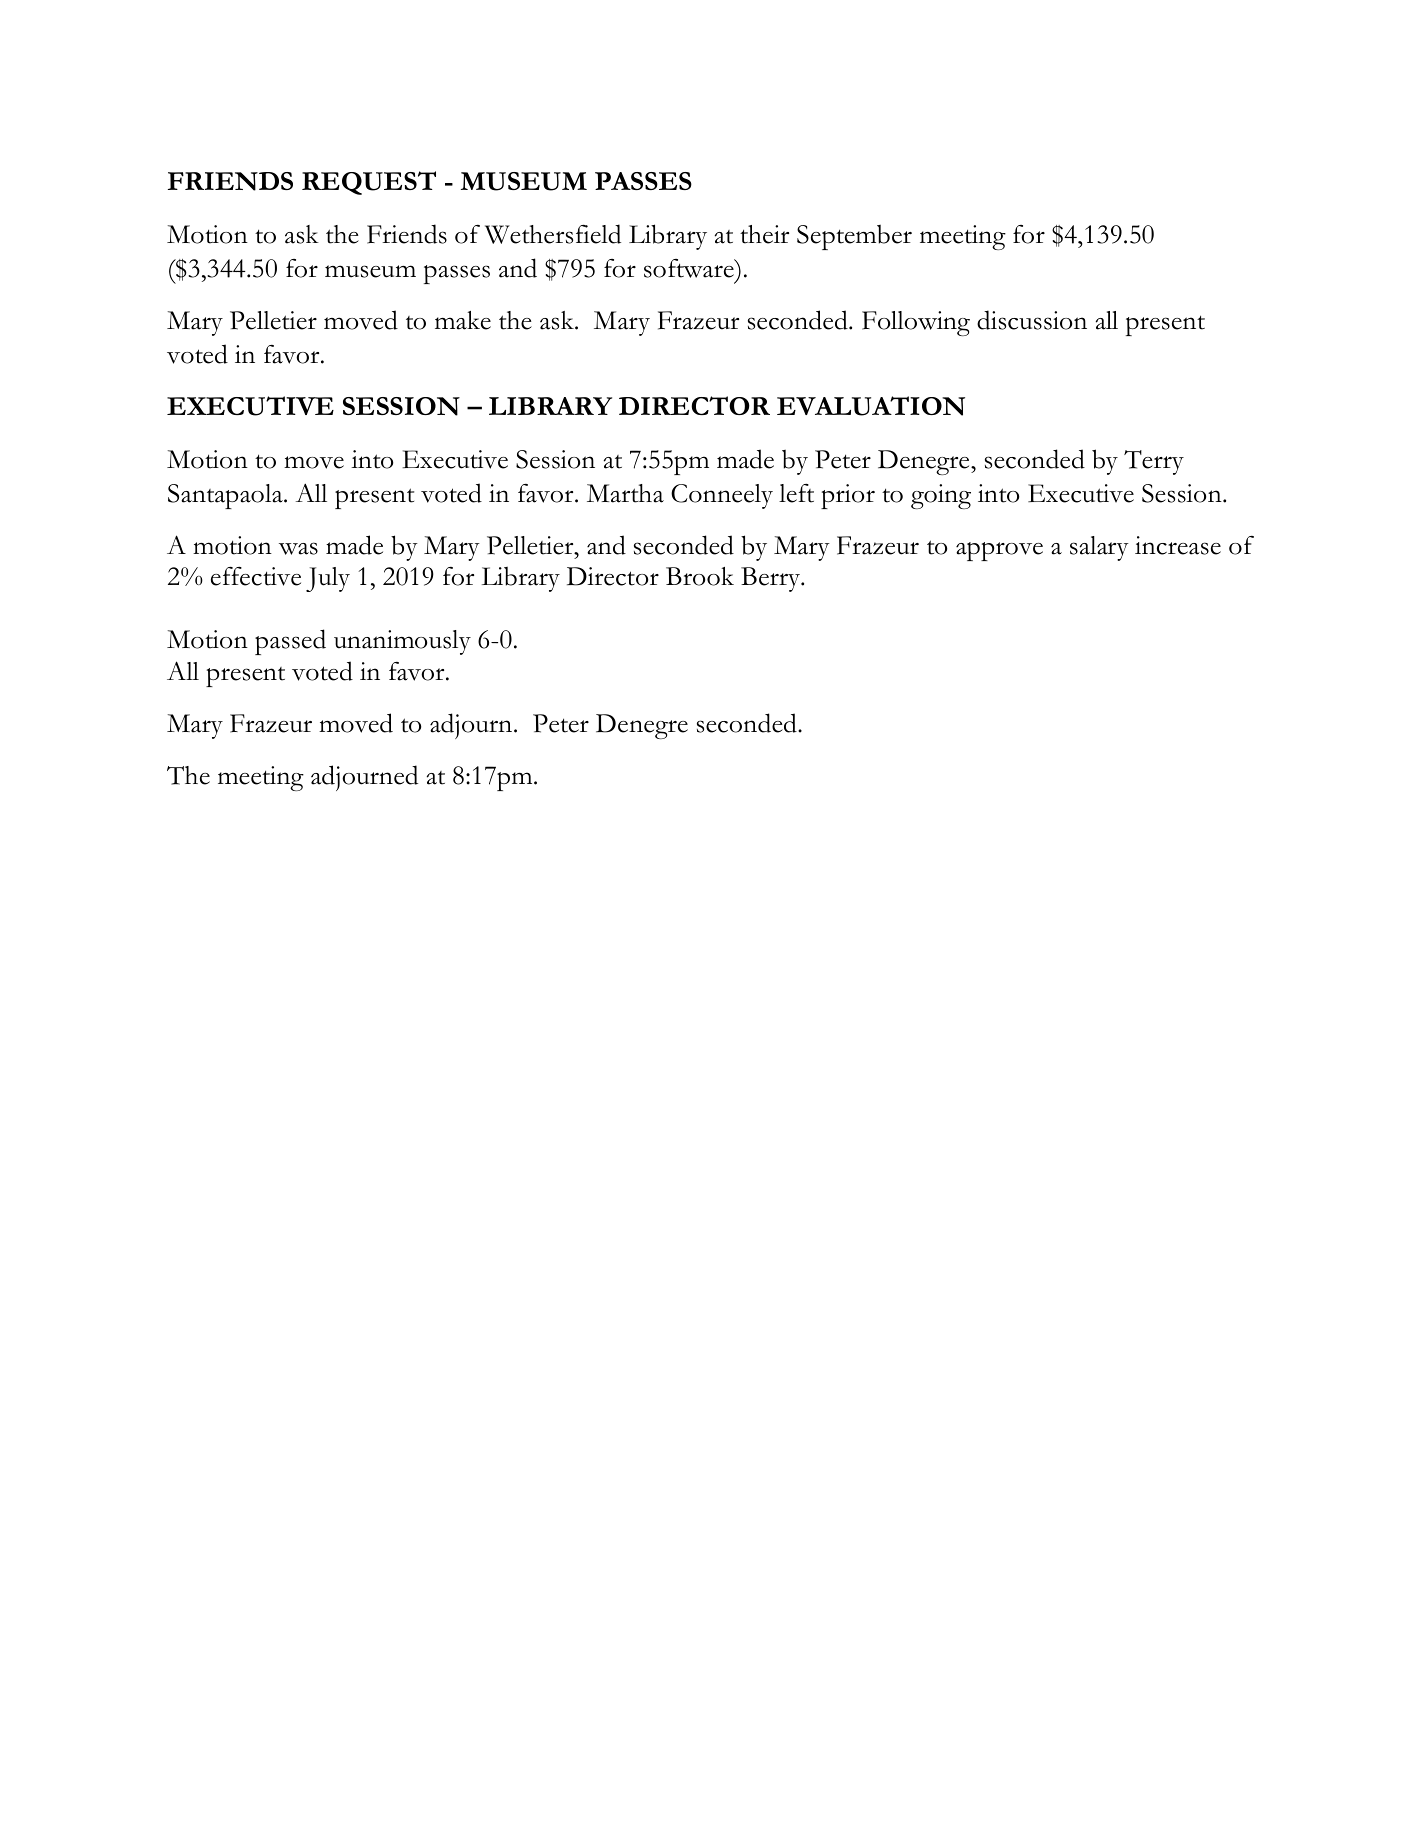 The height and width of the screenshot is (1839, 1421). Describe the element at coordinates (1032, 320) in the screenshot. I see `discussion` at that location.
